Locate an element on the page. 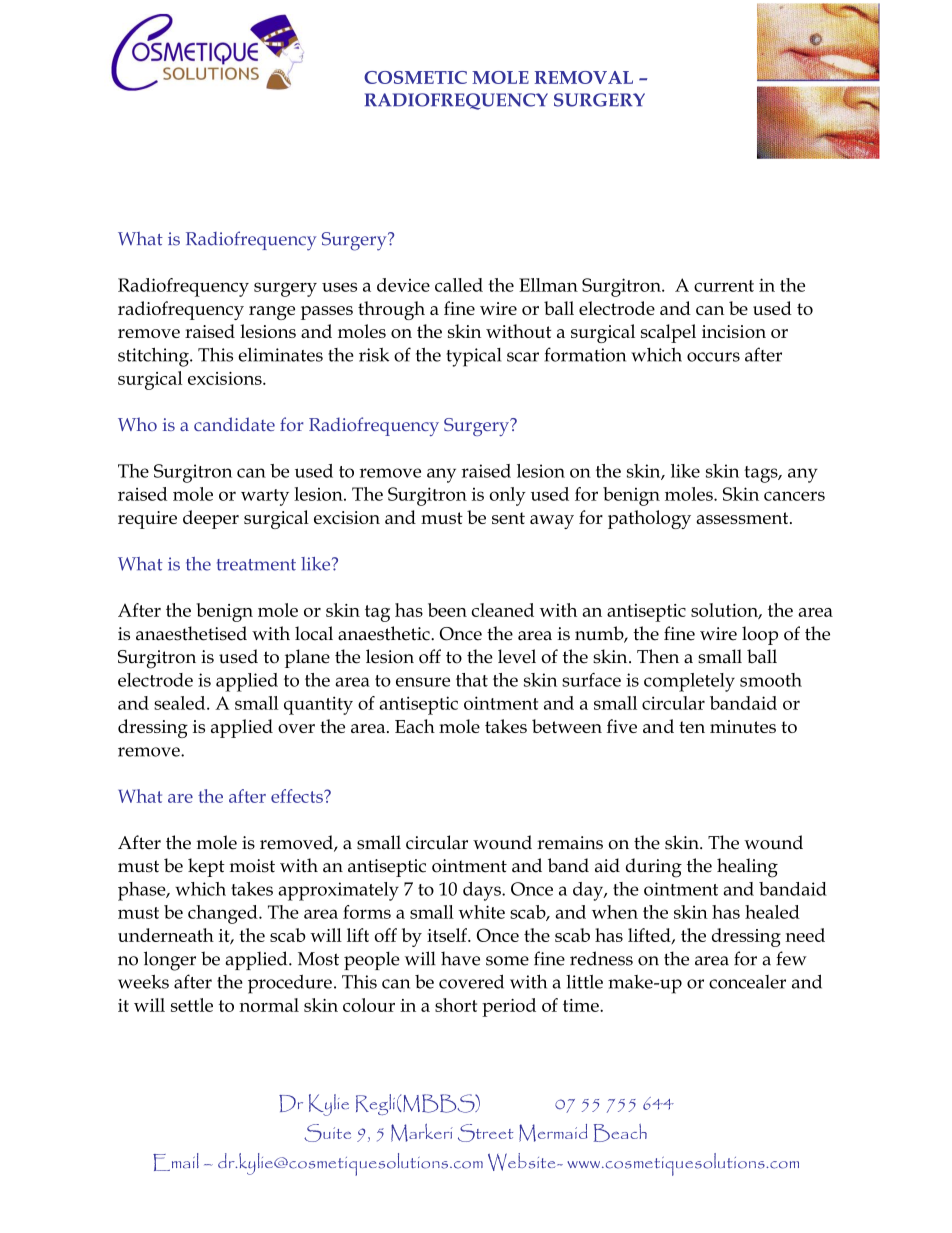 The height and width of the document is (1233, 952). Email is located at coordinates (176, 1162).
